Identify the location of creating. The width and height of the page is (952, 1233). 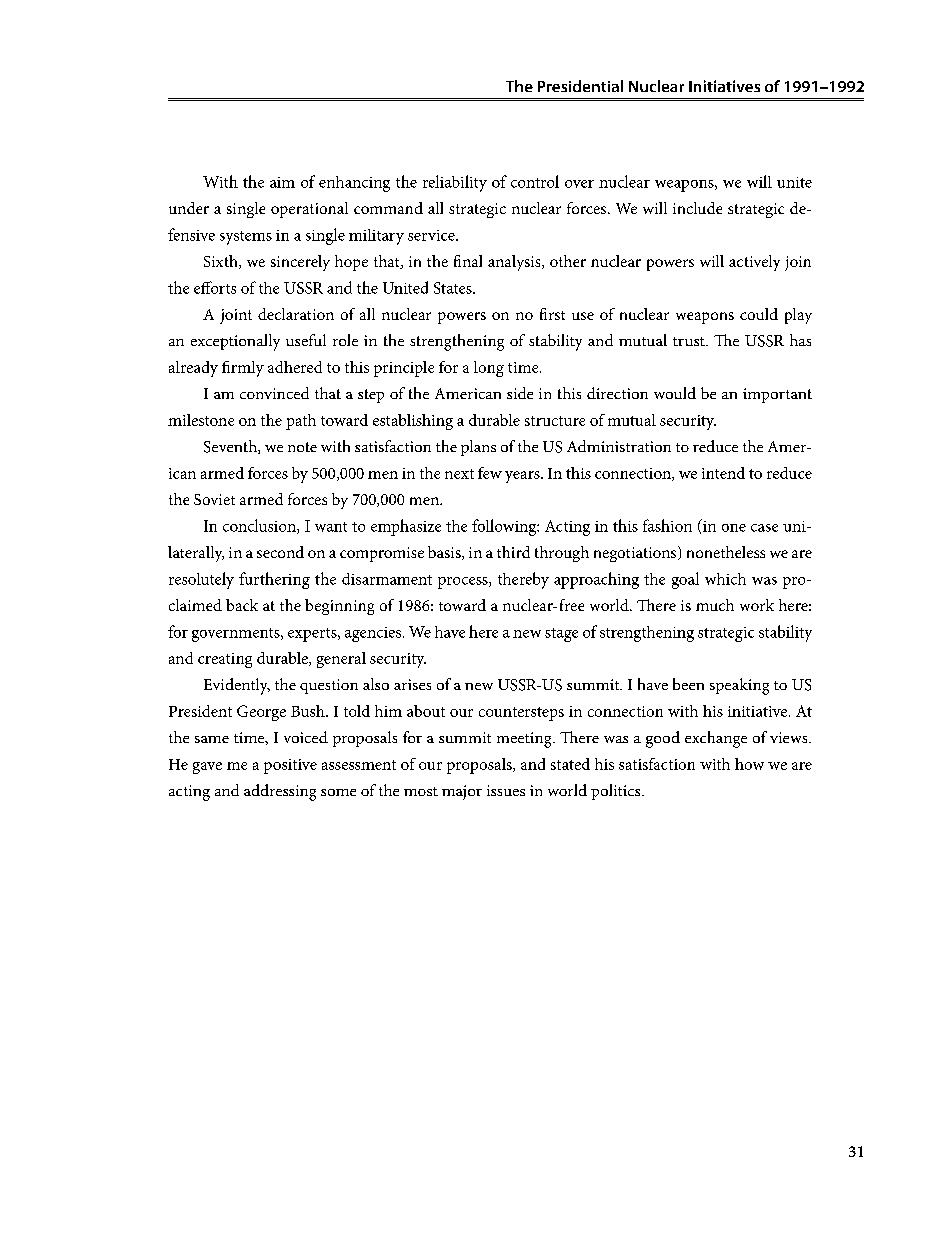
(225, 660).
